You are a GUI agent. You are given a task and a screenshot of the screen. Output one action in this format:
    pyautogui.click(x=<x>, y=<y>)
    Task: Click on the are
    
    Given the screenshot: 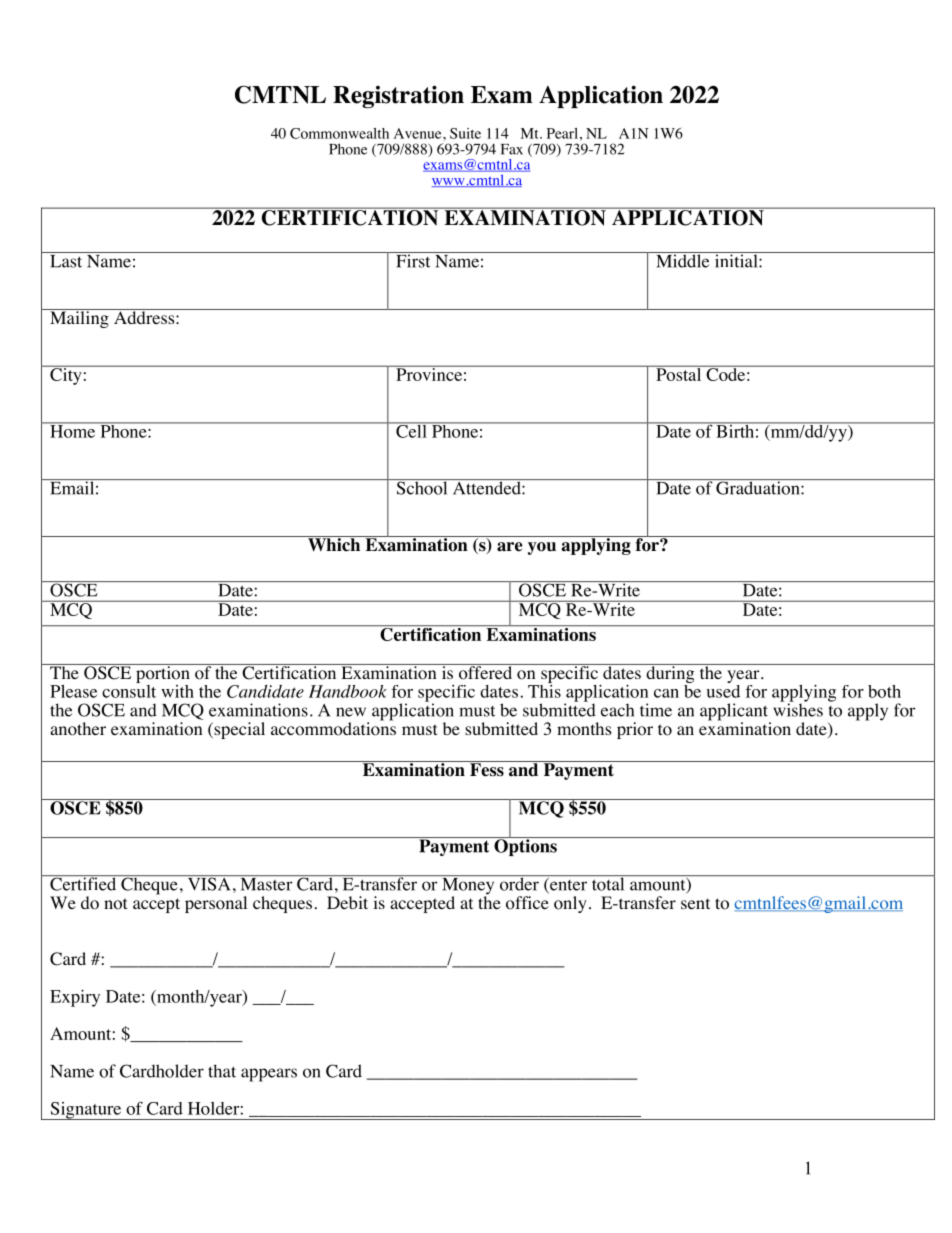 What is the action you would take?
    pyautogui.click(x=510, y=547)
